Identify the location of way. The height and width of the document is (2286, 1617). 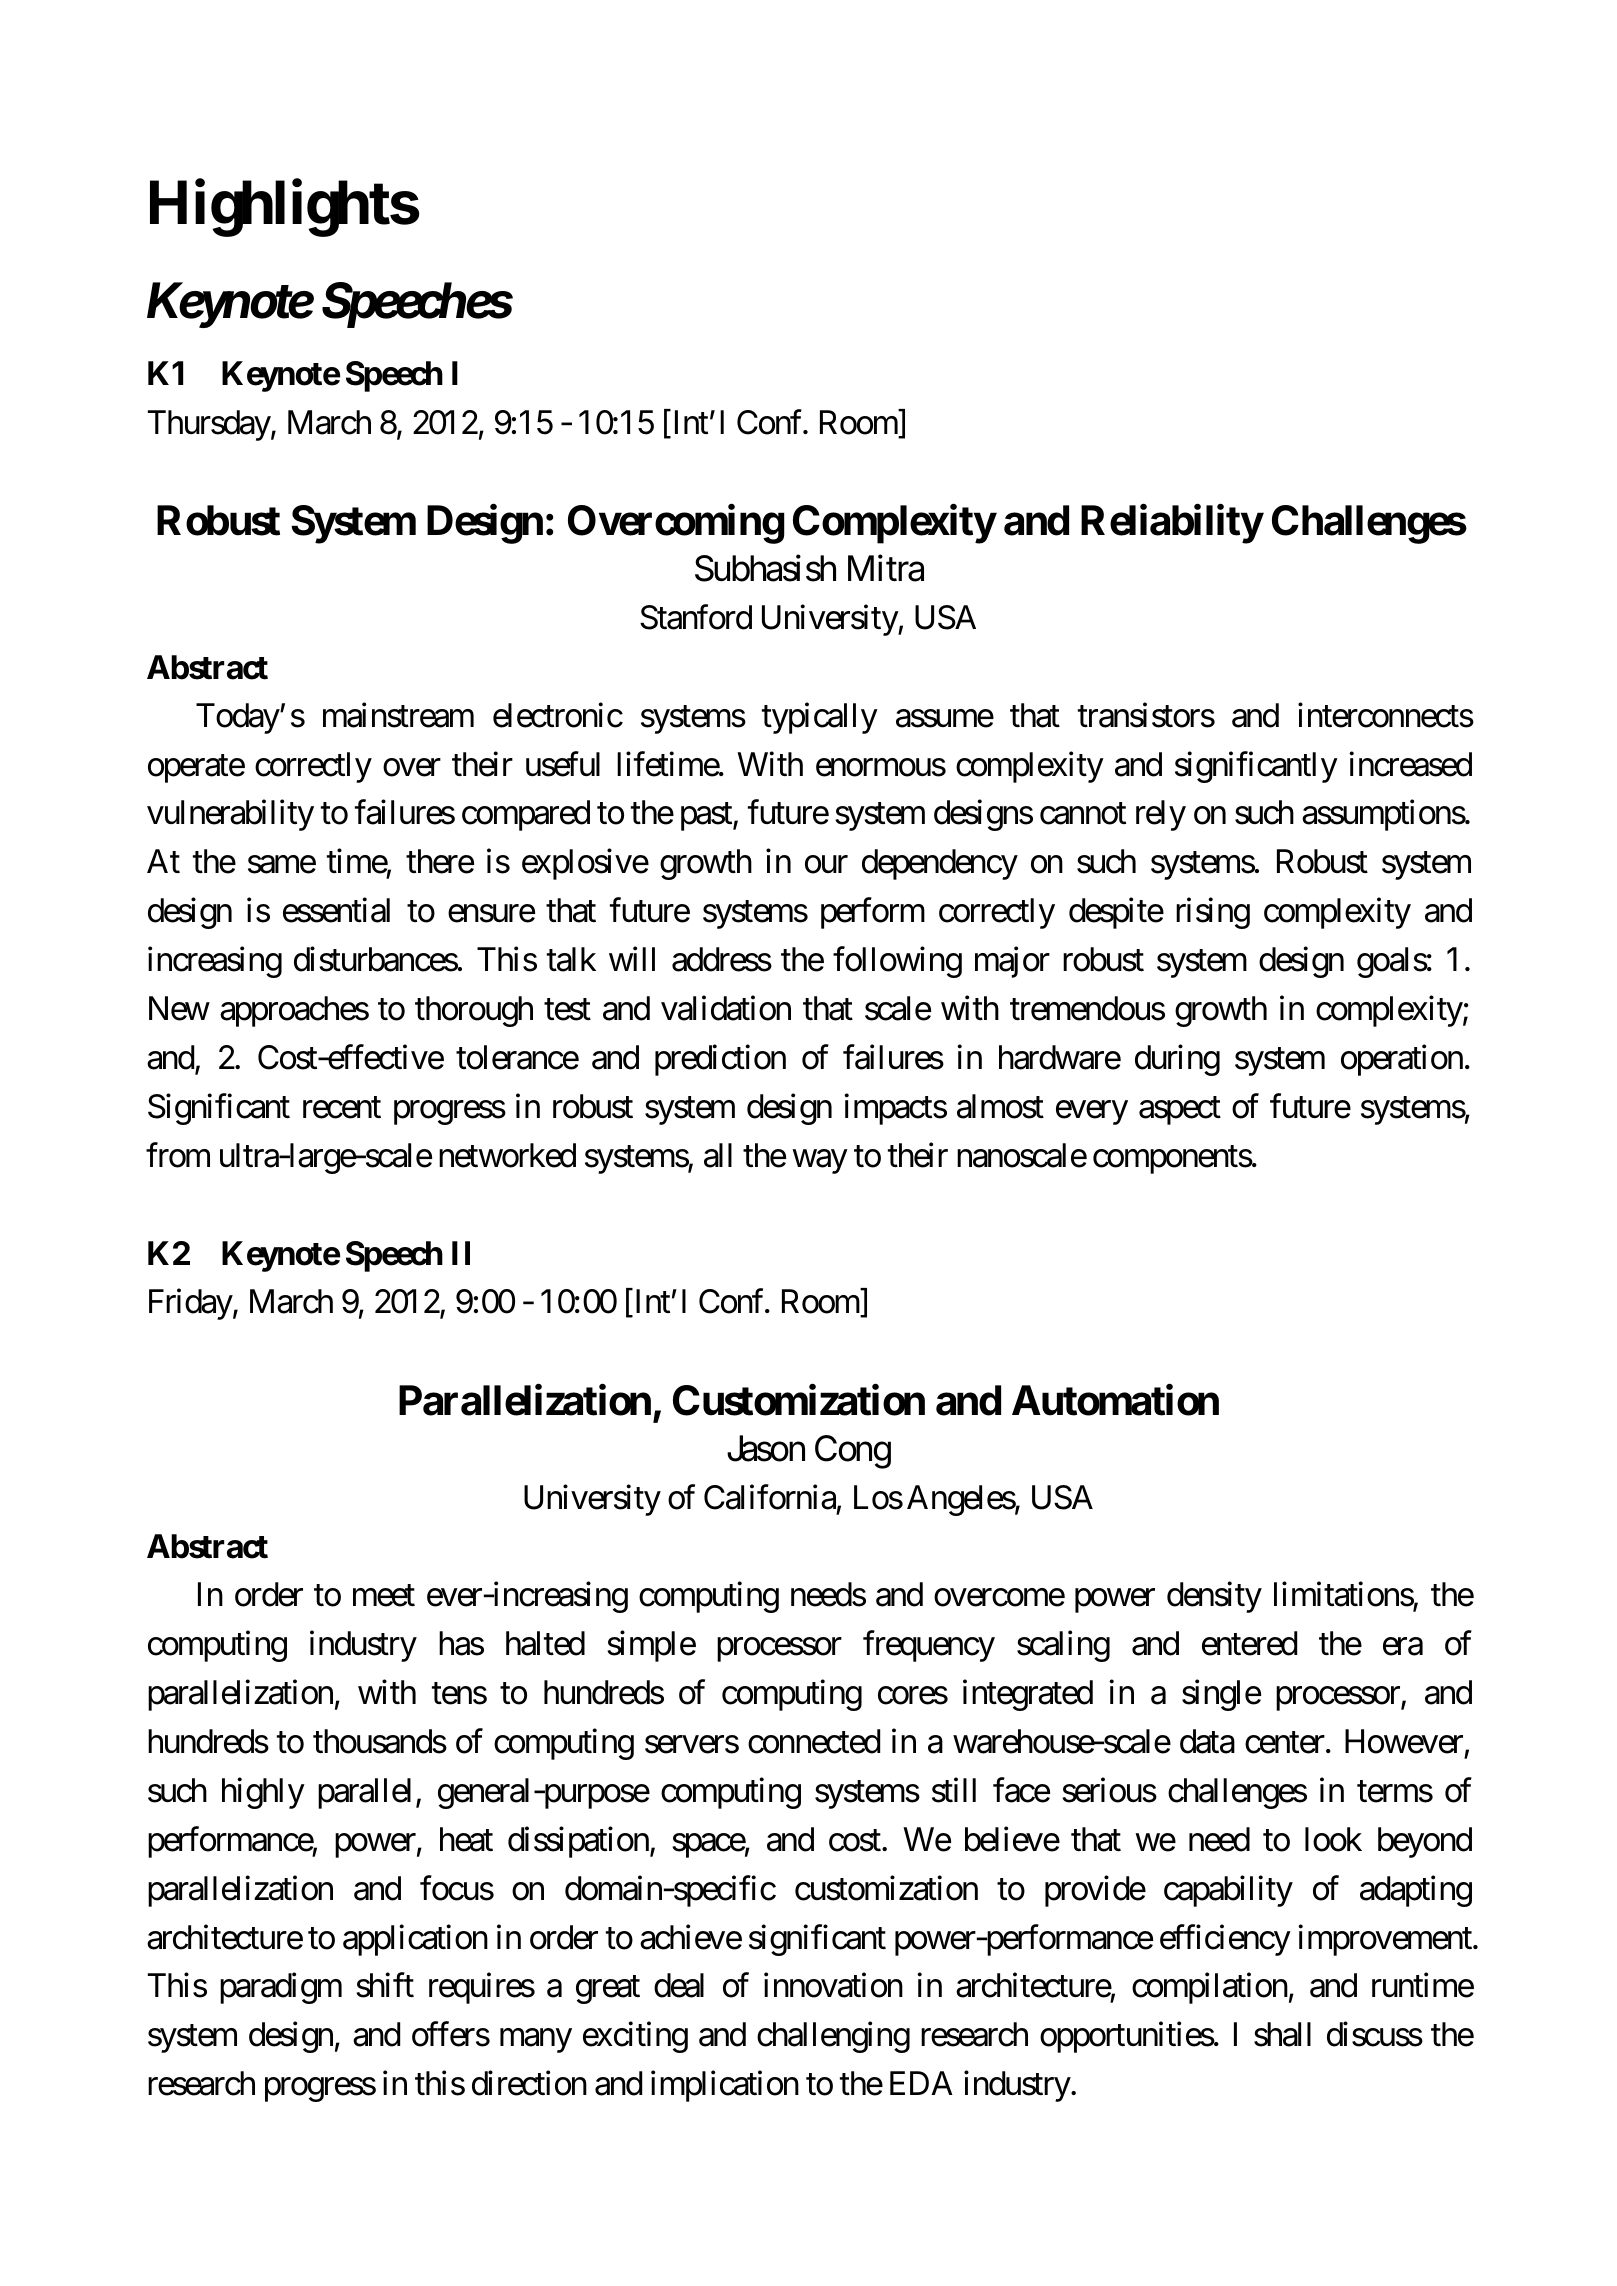
(820, 1162).
